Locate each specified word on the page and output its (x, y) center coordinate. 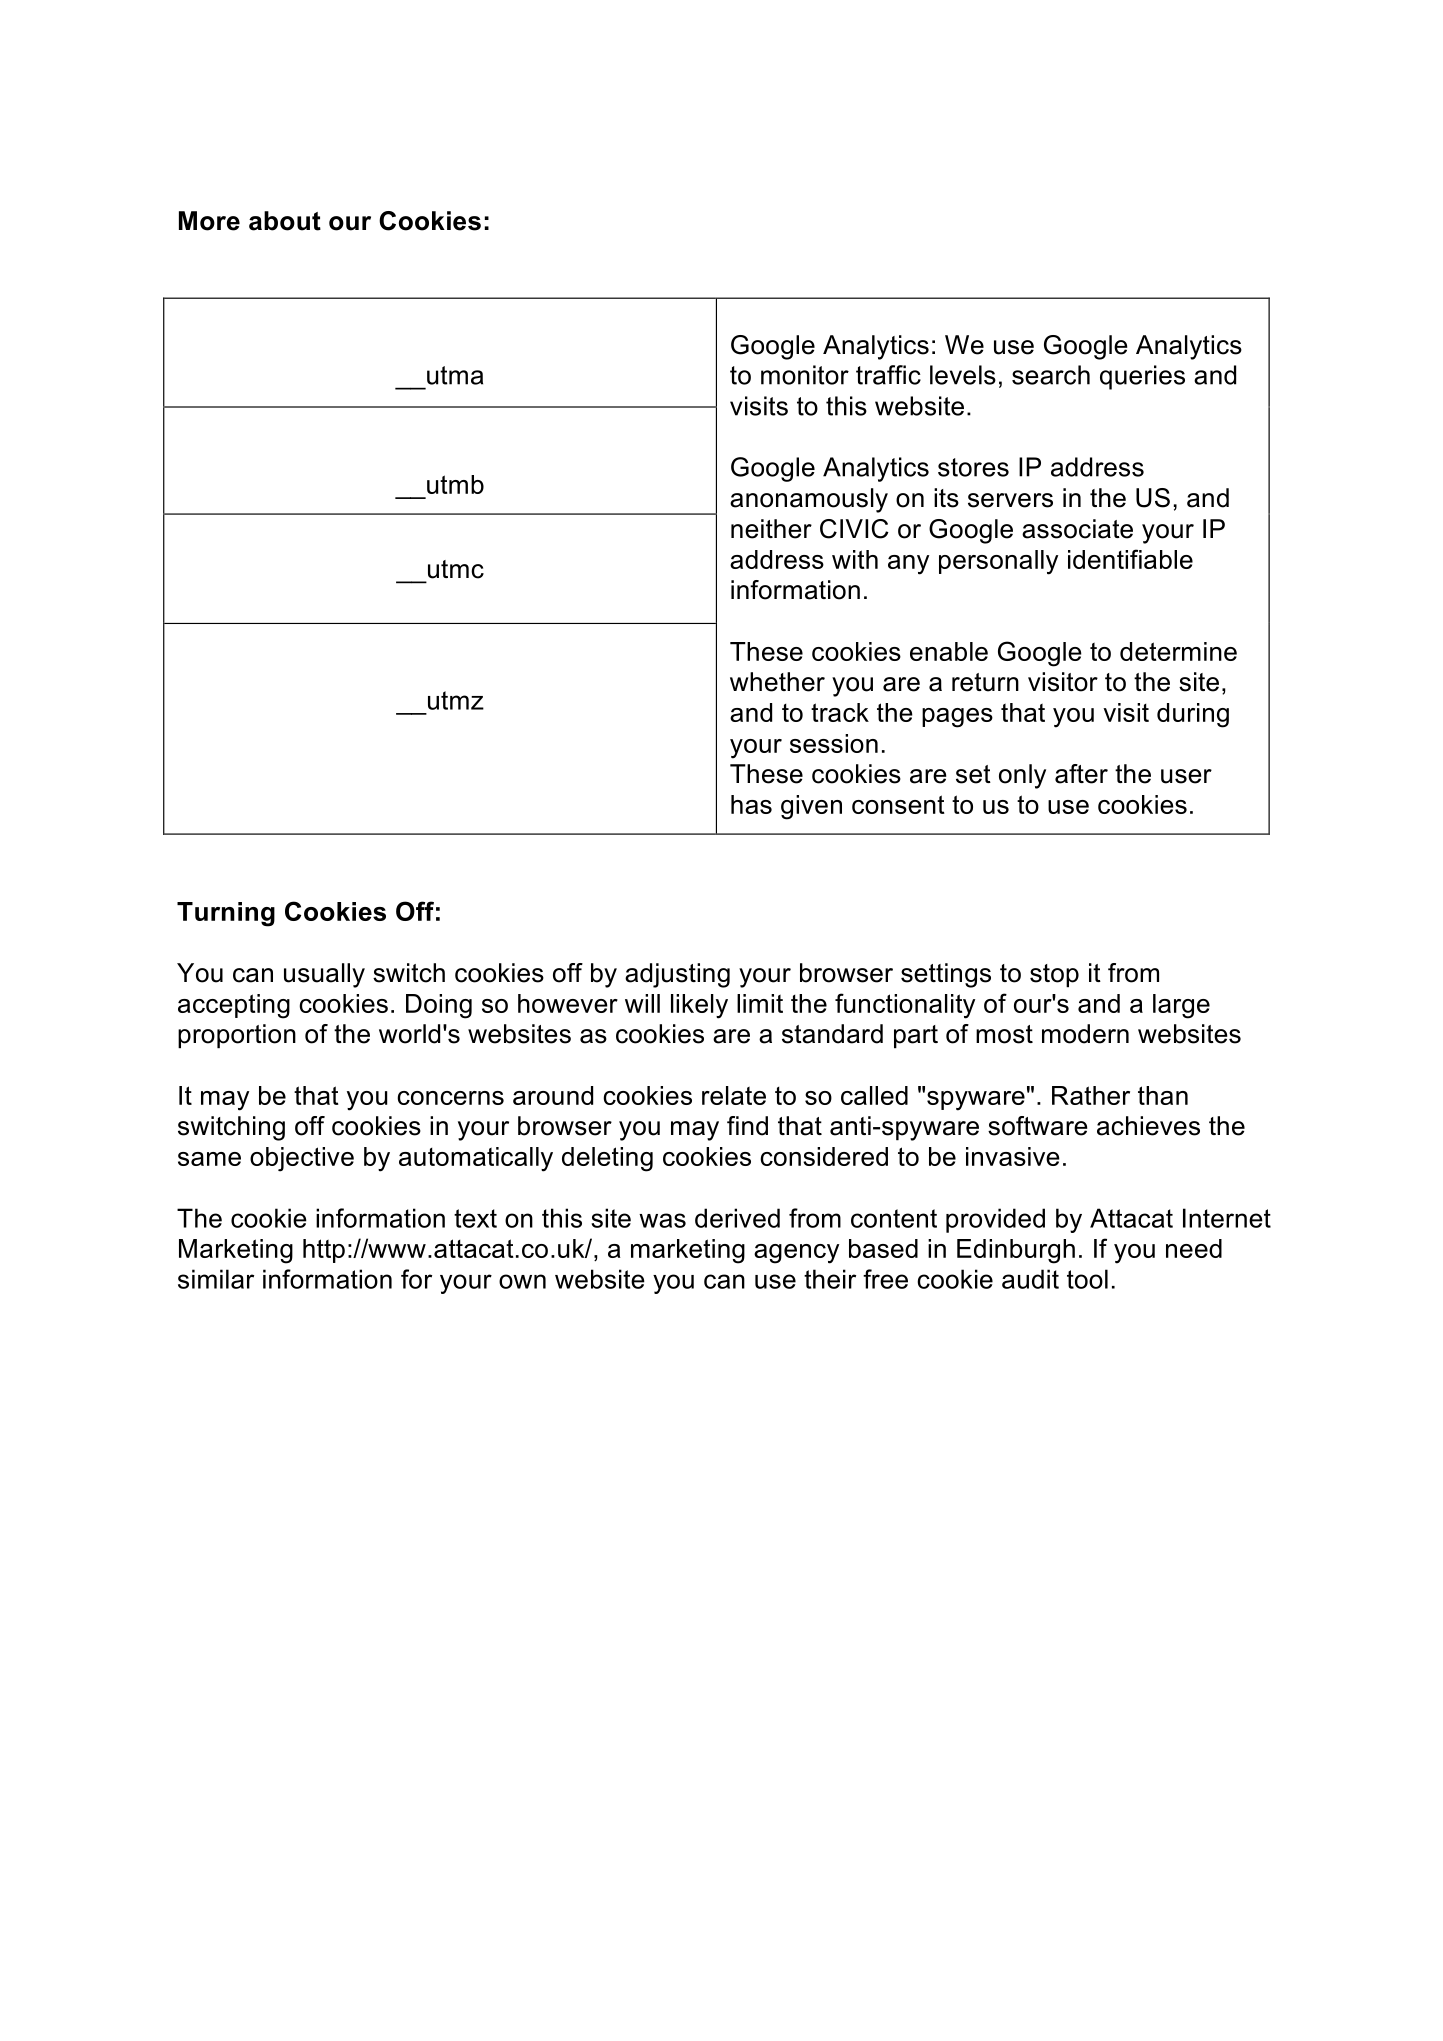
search (1051, 375)
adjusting (677, 975)
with (855, 559)
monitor (805, 375)
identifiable (1130, 559)
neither (771, 529)
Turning (226, 914)
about (285, 221)
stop (1054, 976)
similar (216, 1279)
